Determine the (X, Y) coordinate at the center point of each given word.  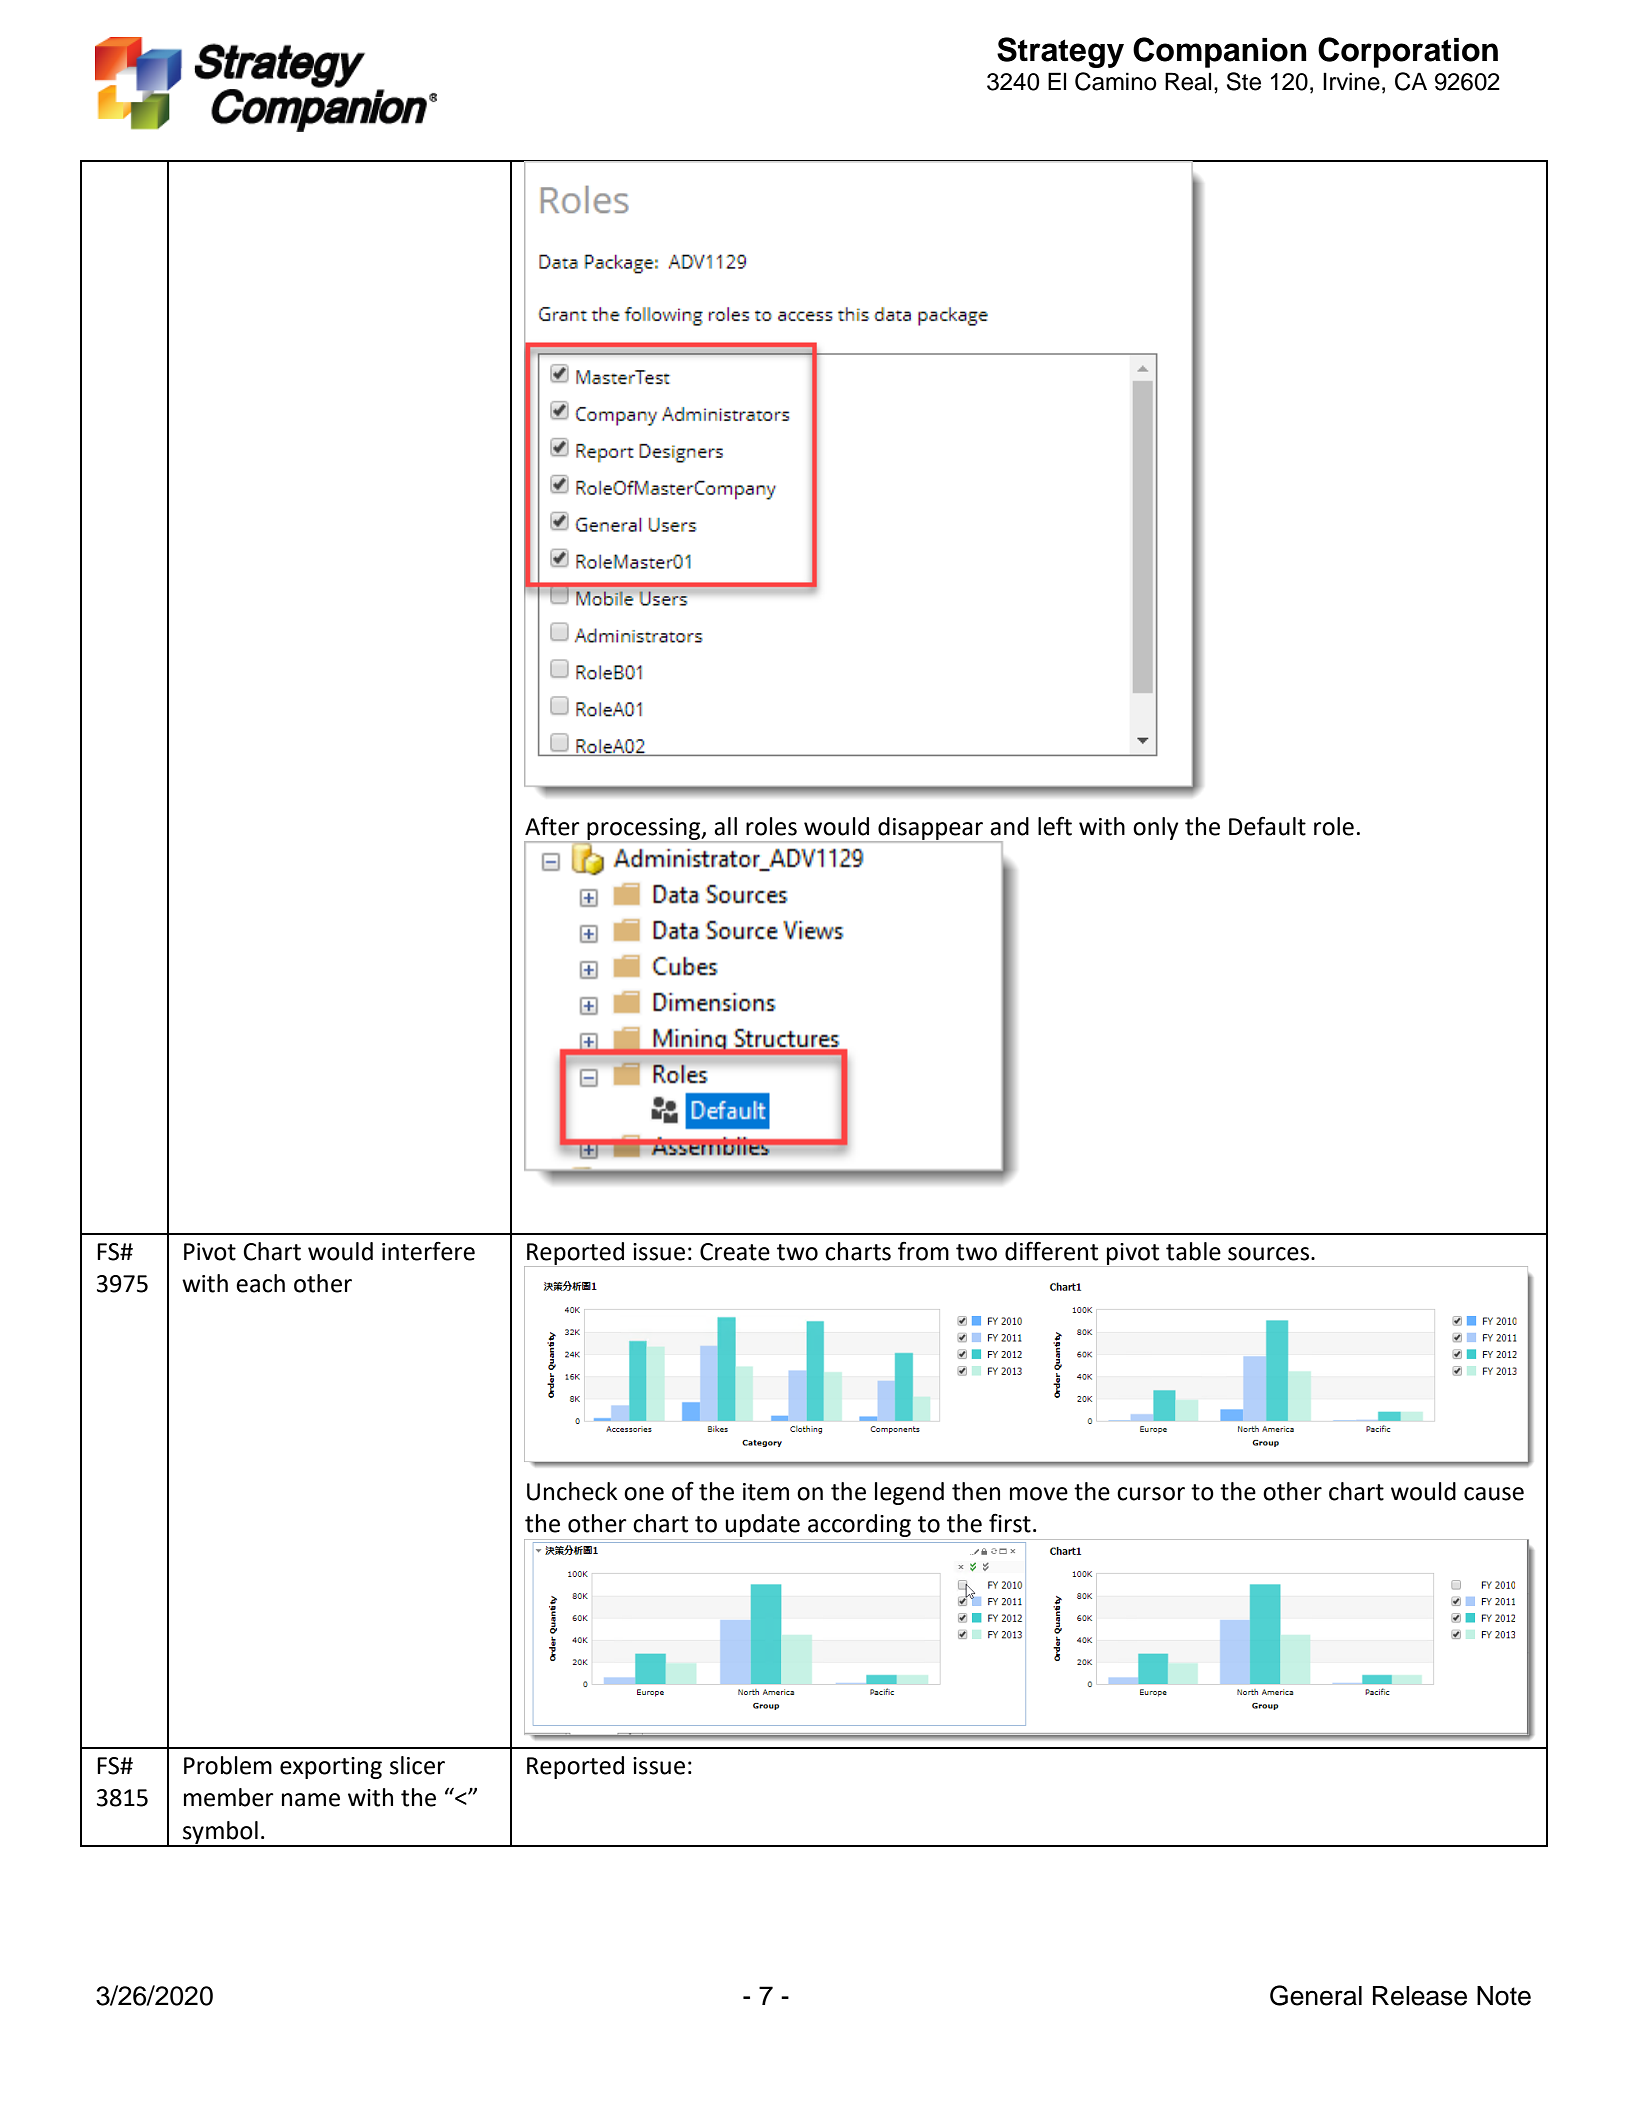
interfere (428, 1251)
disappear (931, 829)
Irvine (1351, 81)
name (311, 1800)
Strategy (1060, 52)
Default (1267, 826)
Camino (1116, 81)
